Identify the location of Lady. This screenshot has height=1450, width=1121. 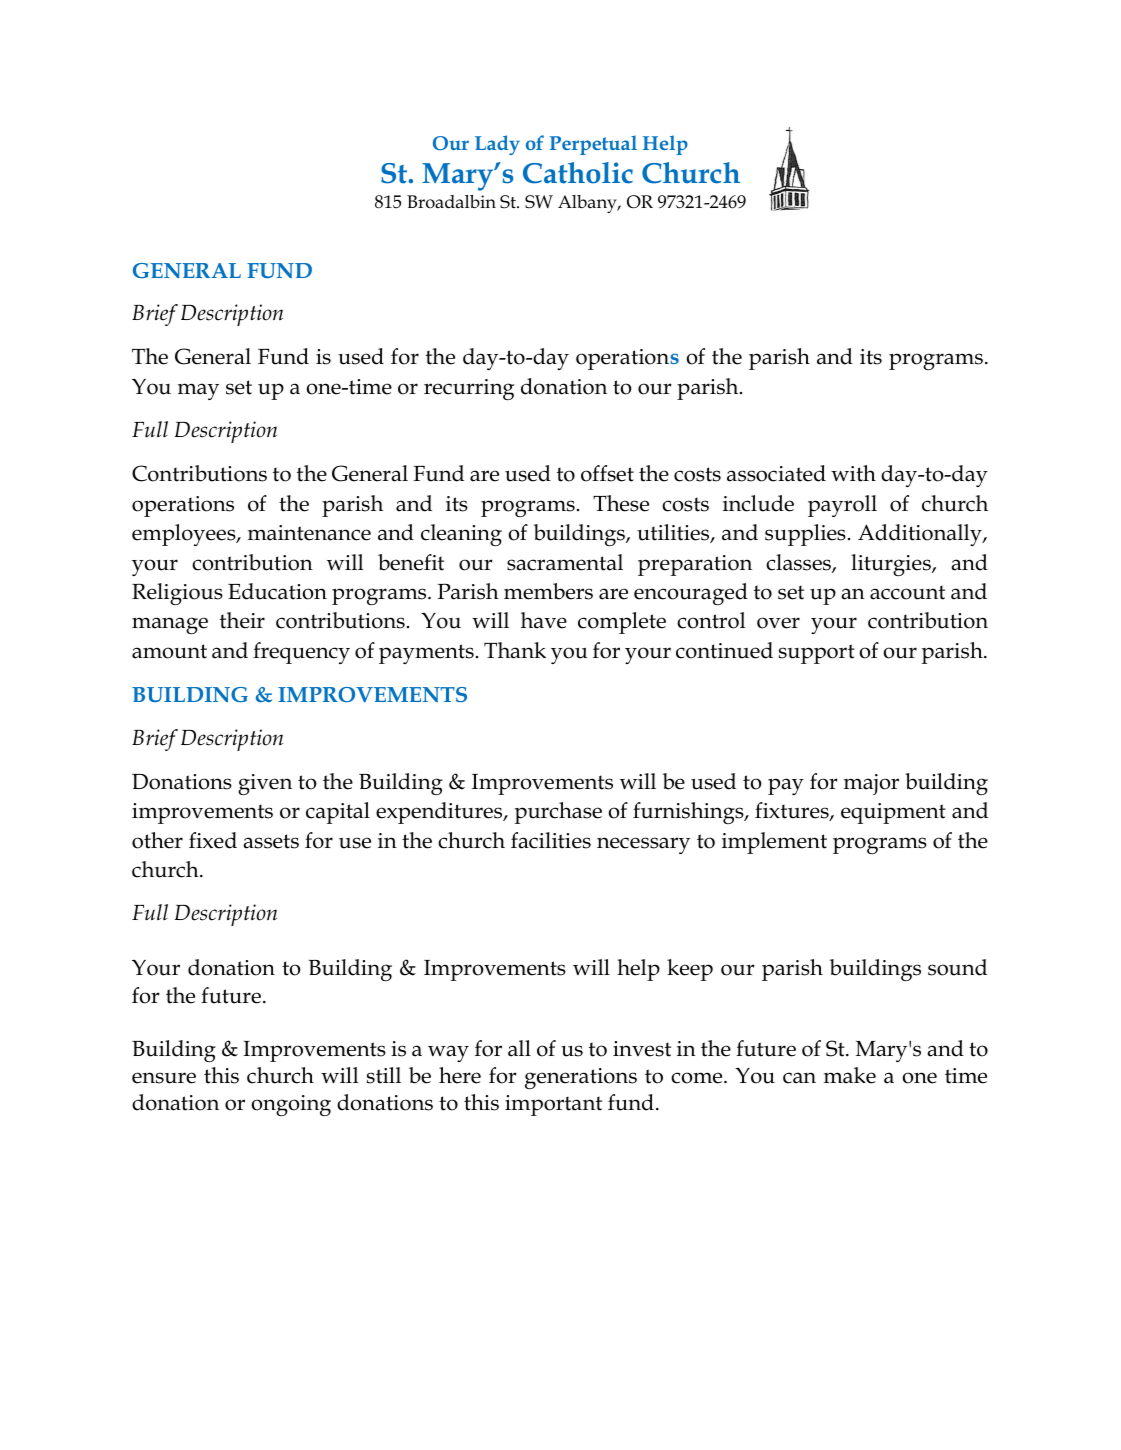
(497, 145).
